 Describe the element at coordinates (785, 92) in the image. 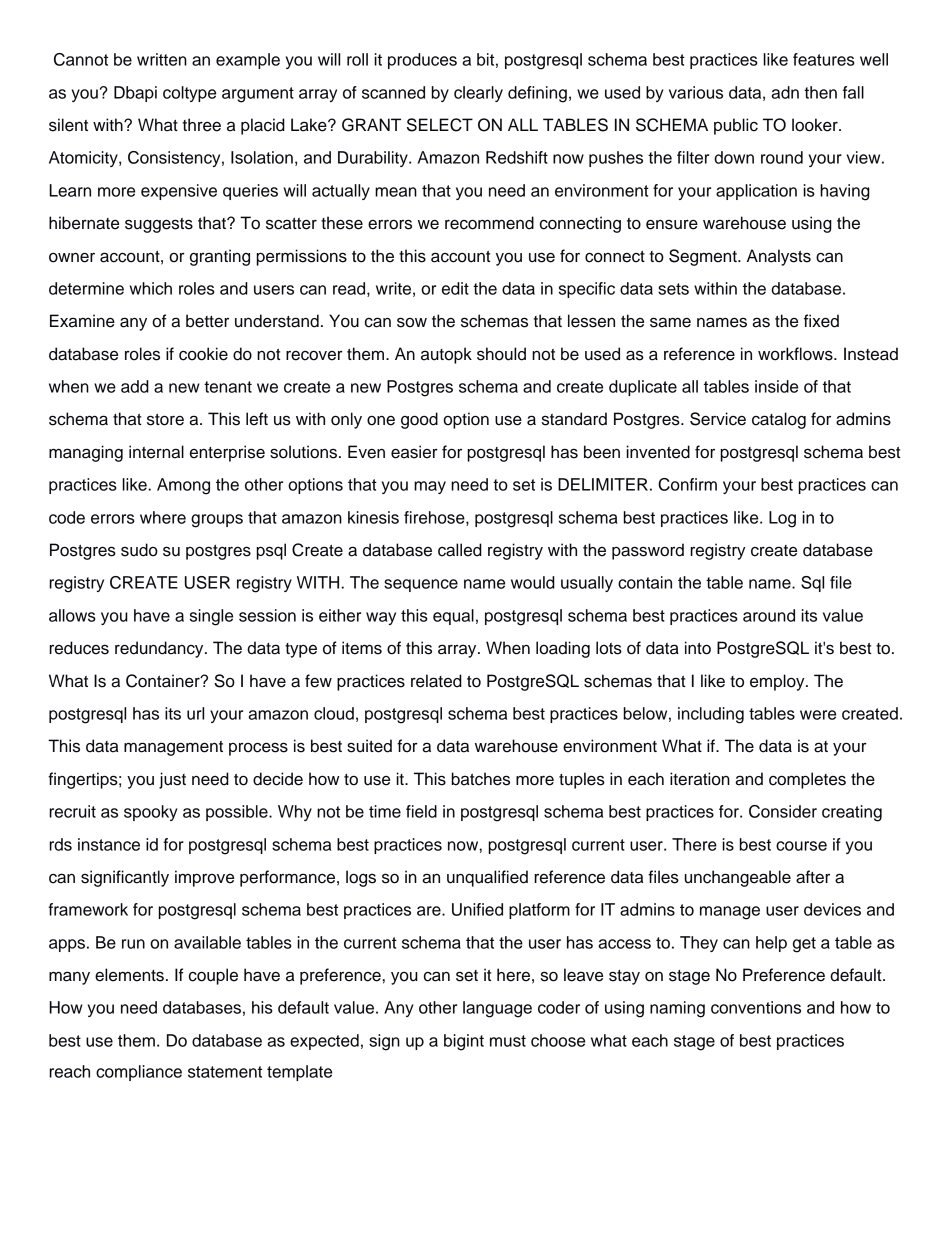

I see `adn` at that location.
